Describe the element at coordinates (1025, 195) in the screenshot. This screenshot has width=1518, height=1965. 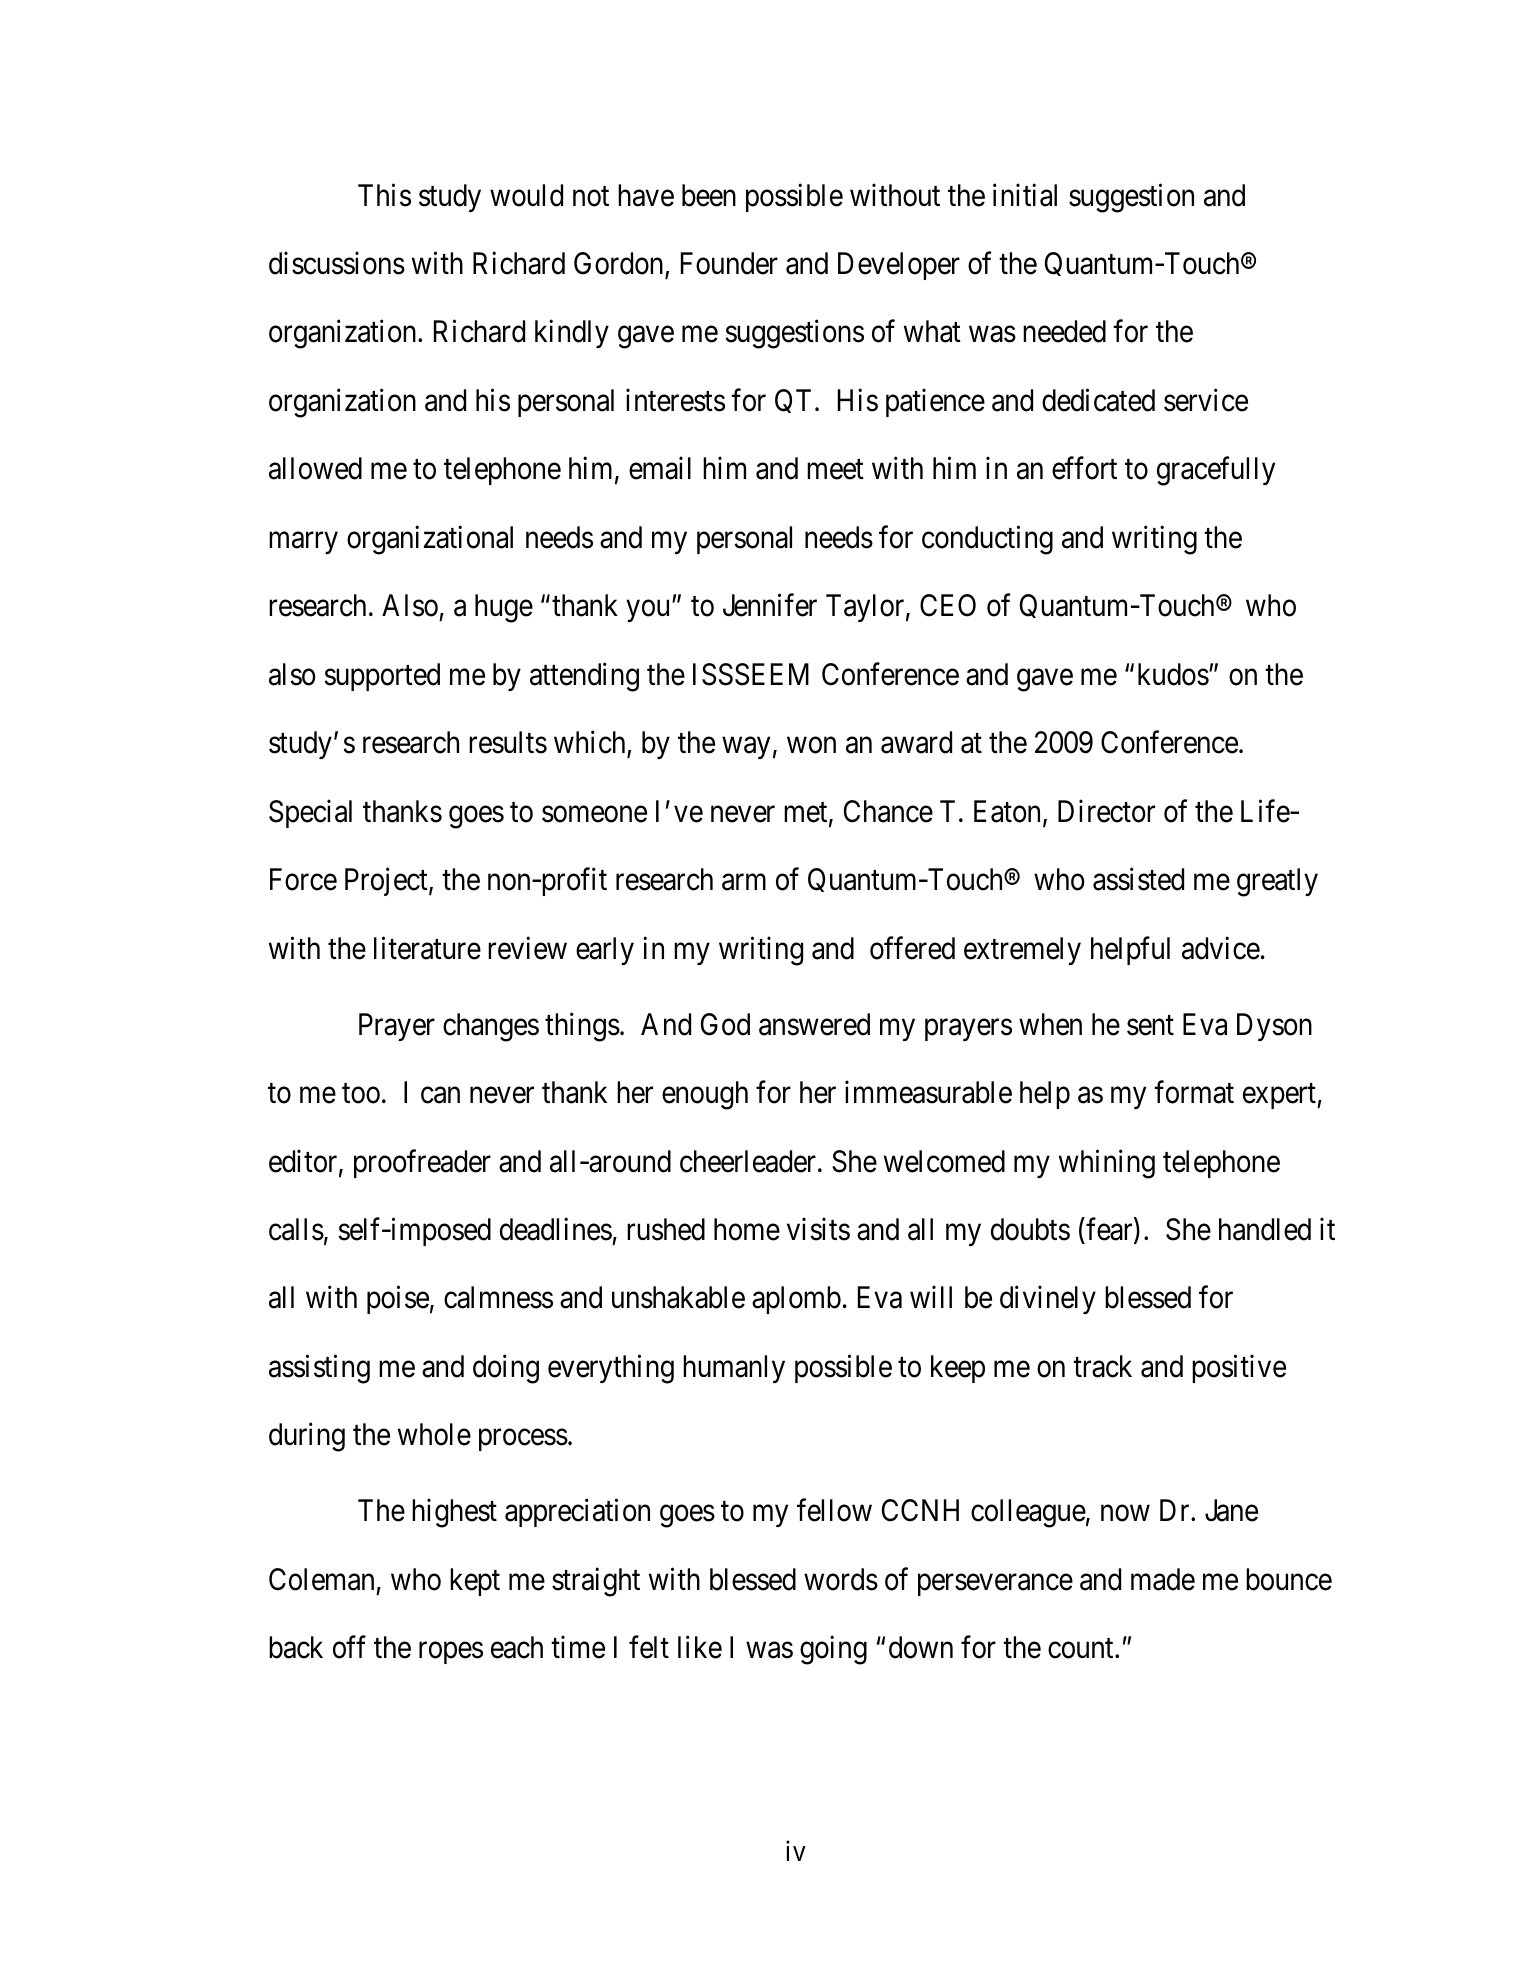
I see `initial` at that location.
